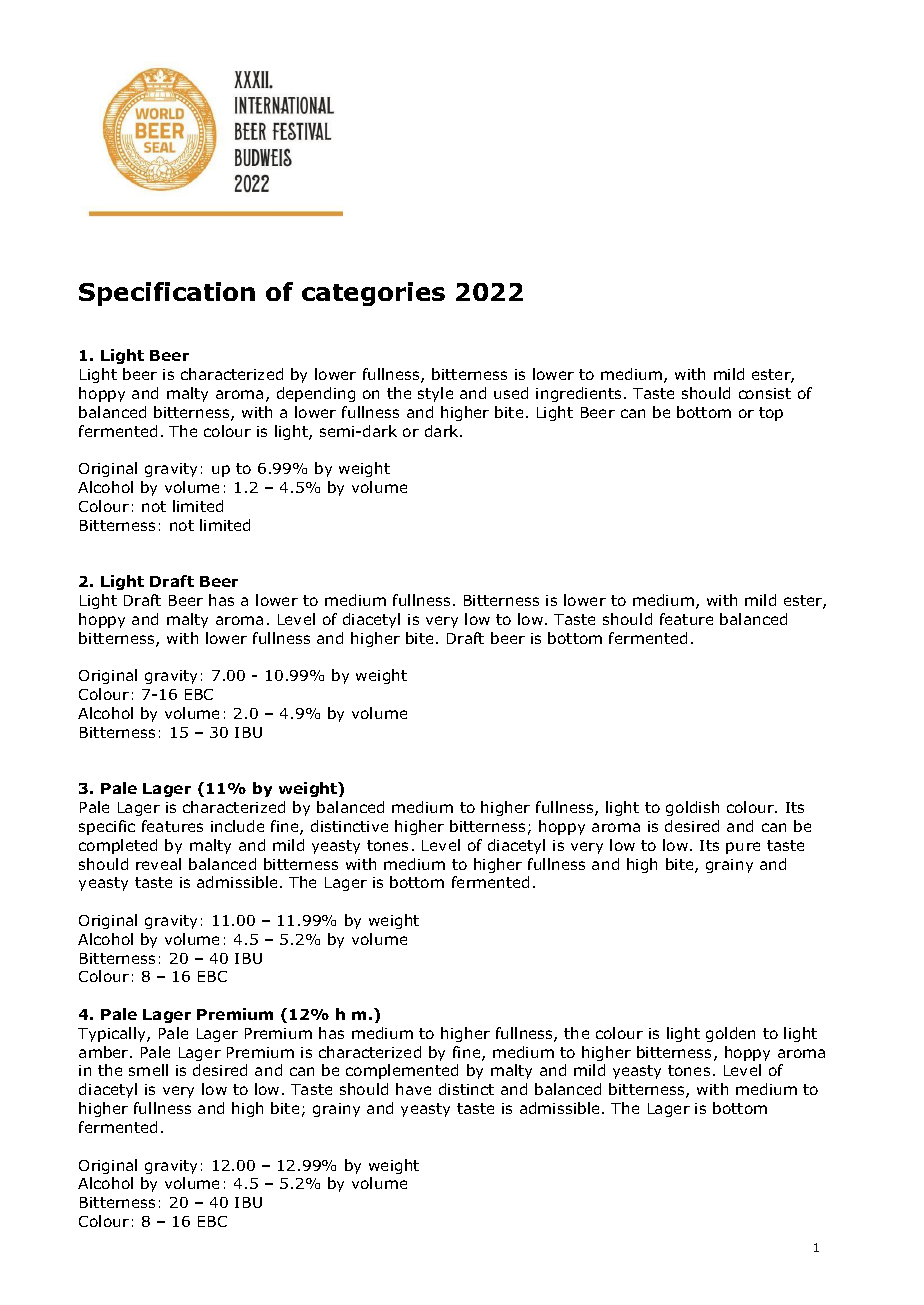 The image size is (924, 1305). I want to click on used, so click(511, 393).
